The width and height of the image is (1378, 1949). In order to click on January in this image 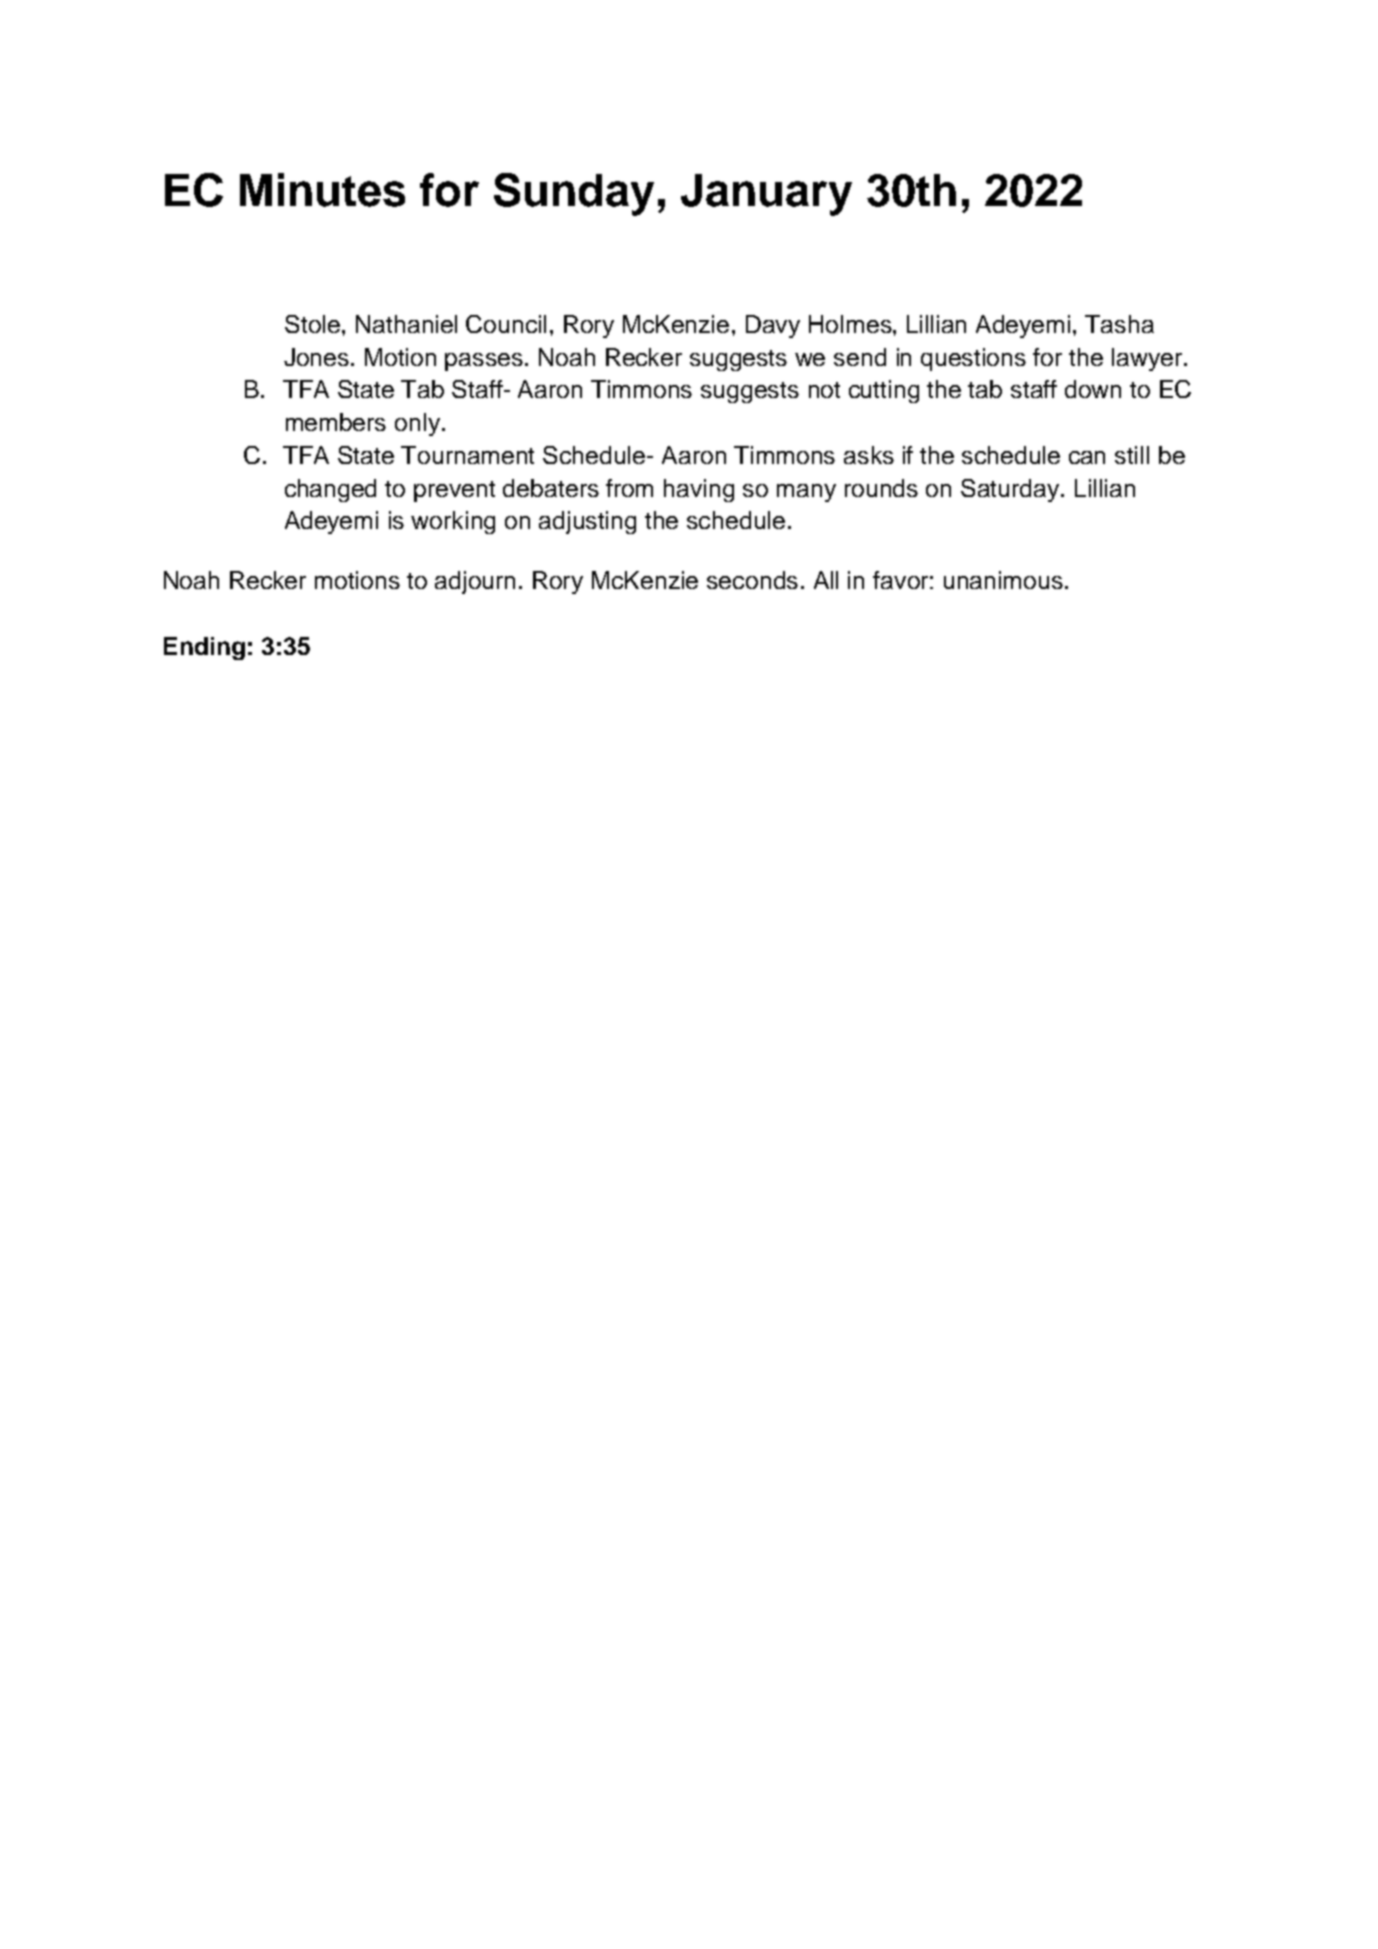, I will do `click(766, 195)`.
